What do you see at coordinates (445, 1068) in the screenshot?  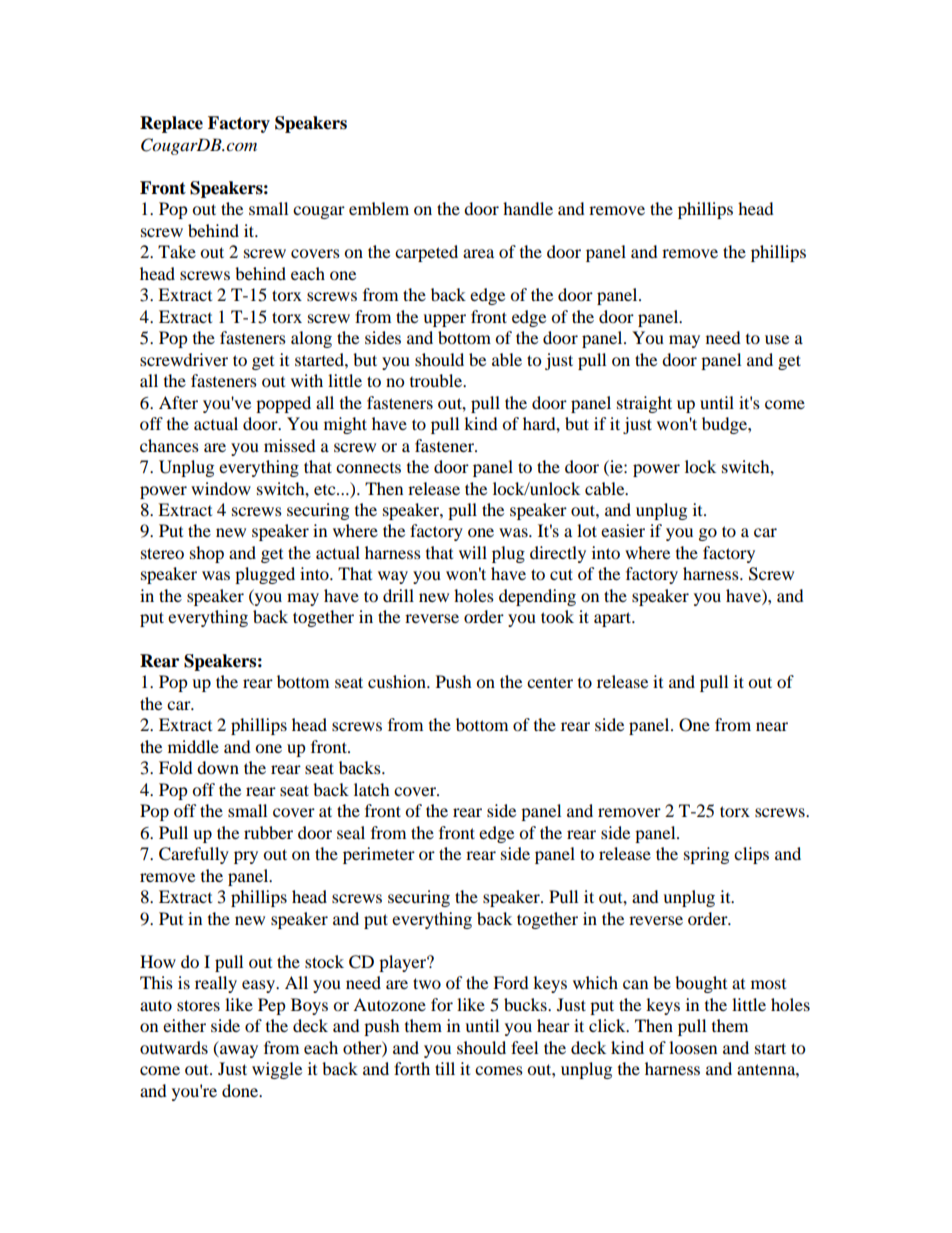 I see `till` at bounding box center [445, 1068].
